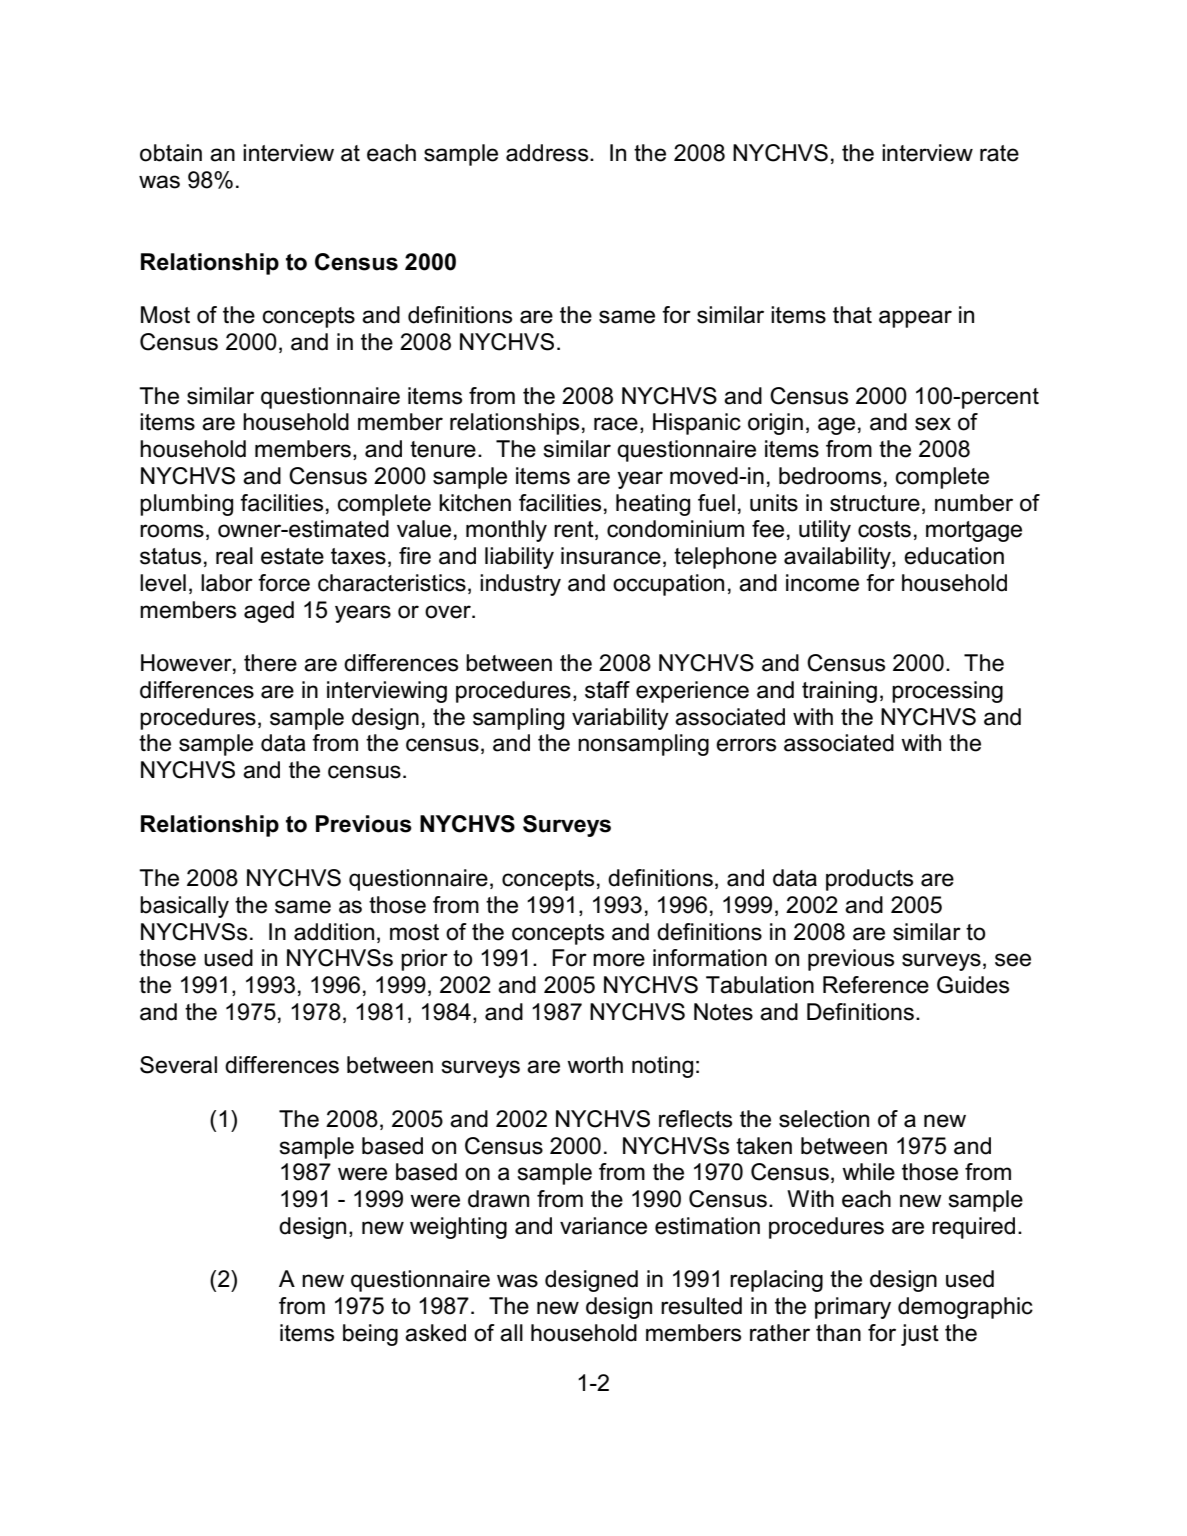  Describe the element at coordinates (548, 153) in the image. I see `address` at that location.
